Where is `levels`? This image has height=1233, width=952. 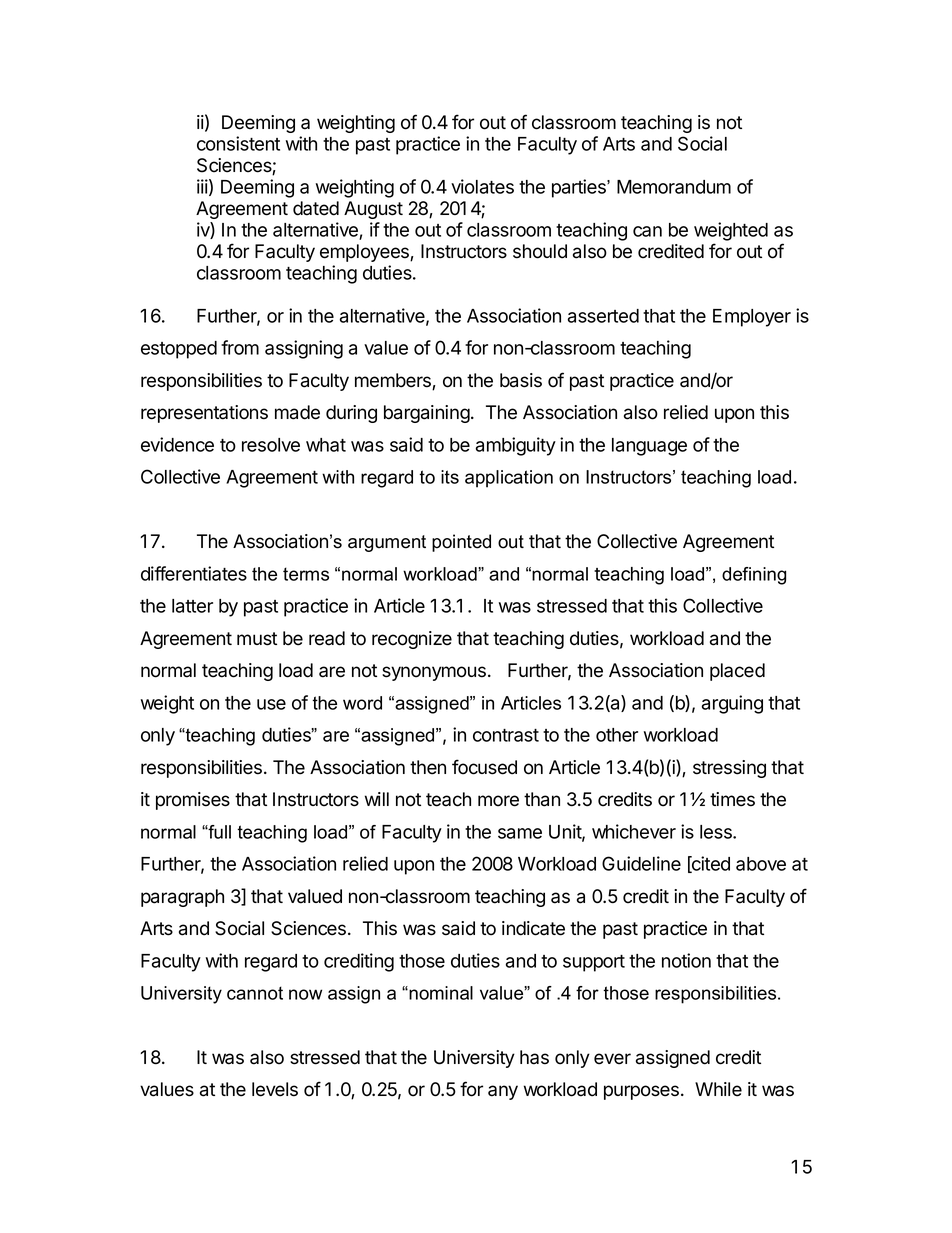
levels is located at coordinates (275, 1089).
